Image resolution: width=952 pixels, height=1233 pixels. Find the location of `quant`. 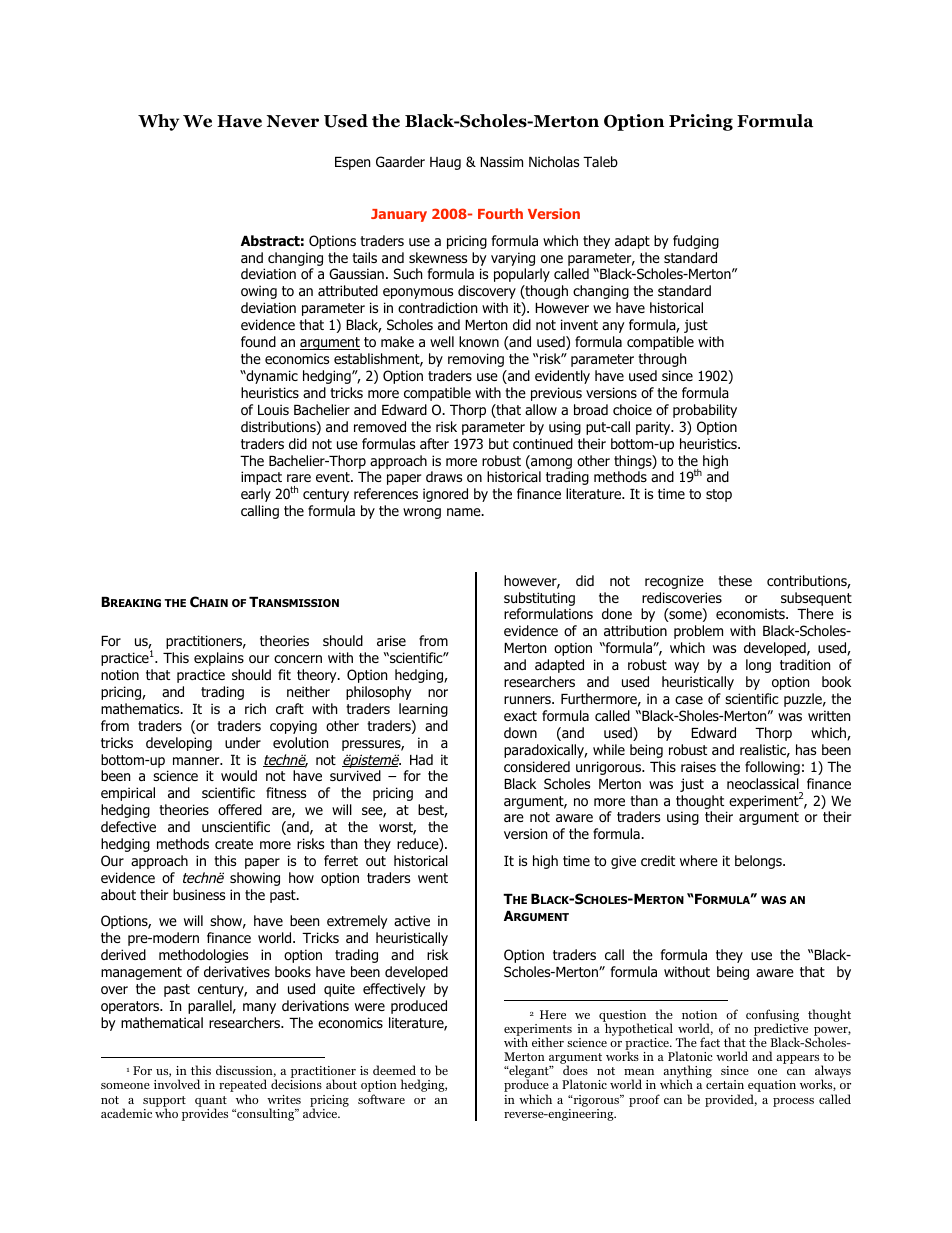

quant is located at coordinates (211, 1102).
